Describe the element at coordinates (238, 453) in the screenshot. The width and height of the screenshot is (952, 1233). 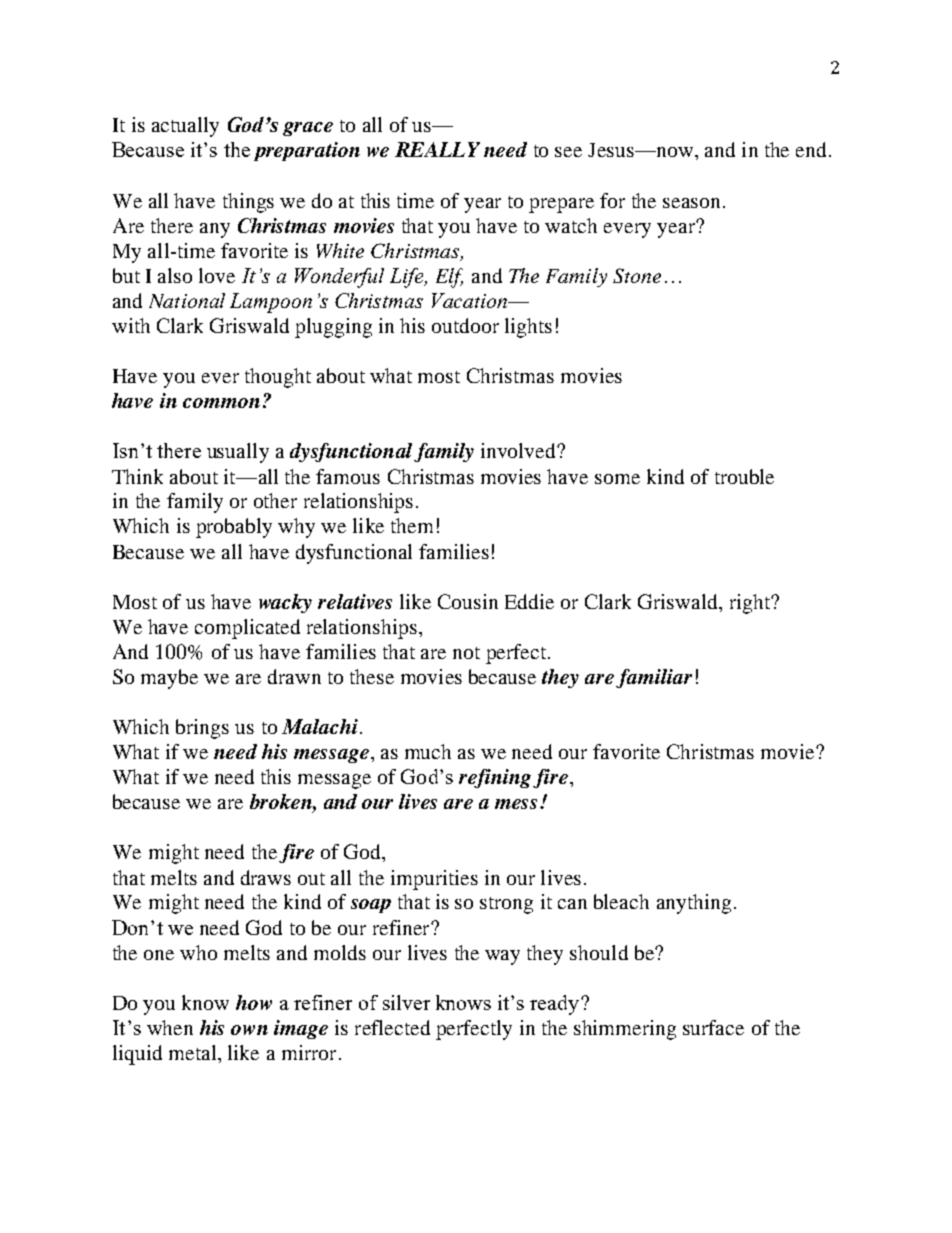
I see `usually` at that location.
